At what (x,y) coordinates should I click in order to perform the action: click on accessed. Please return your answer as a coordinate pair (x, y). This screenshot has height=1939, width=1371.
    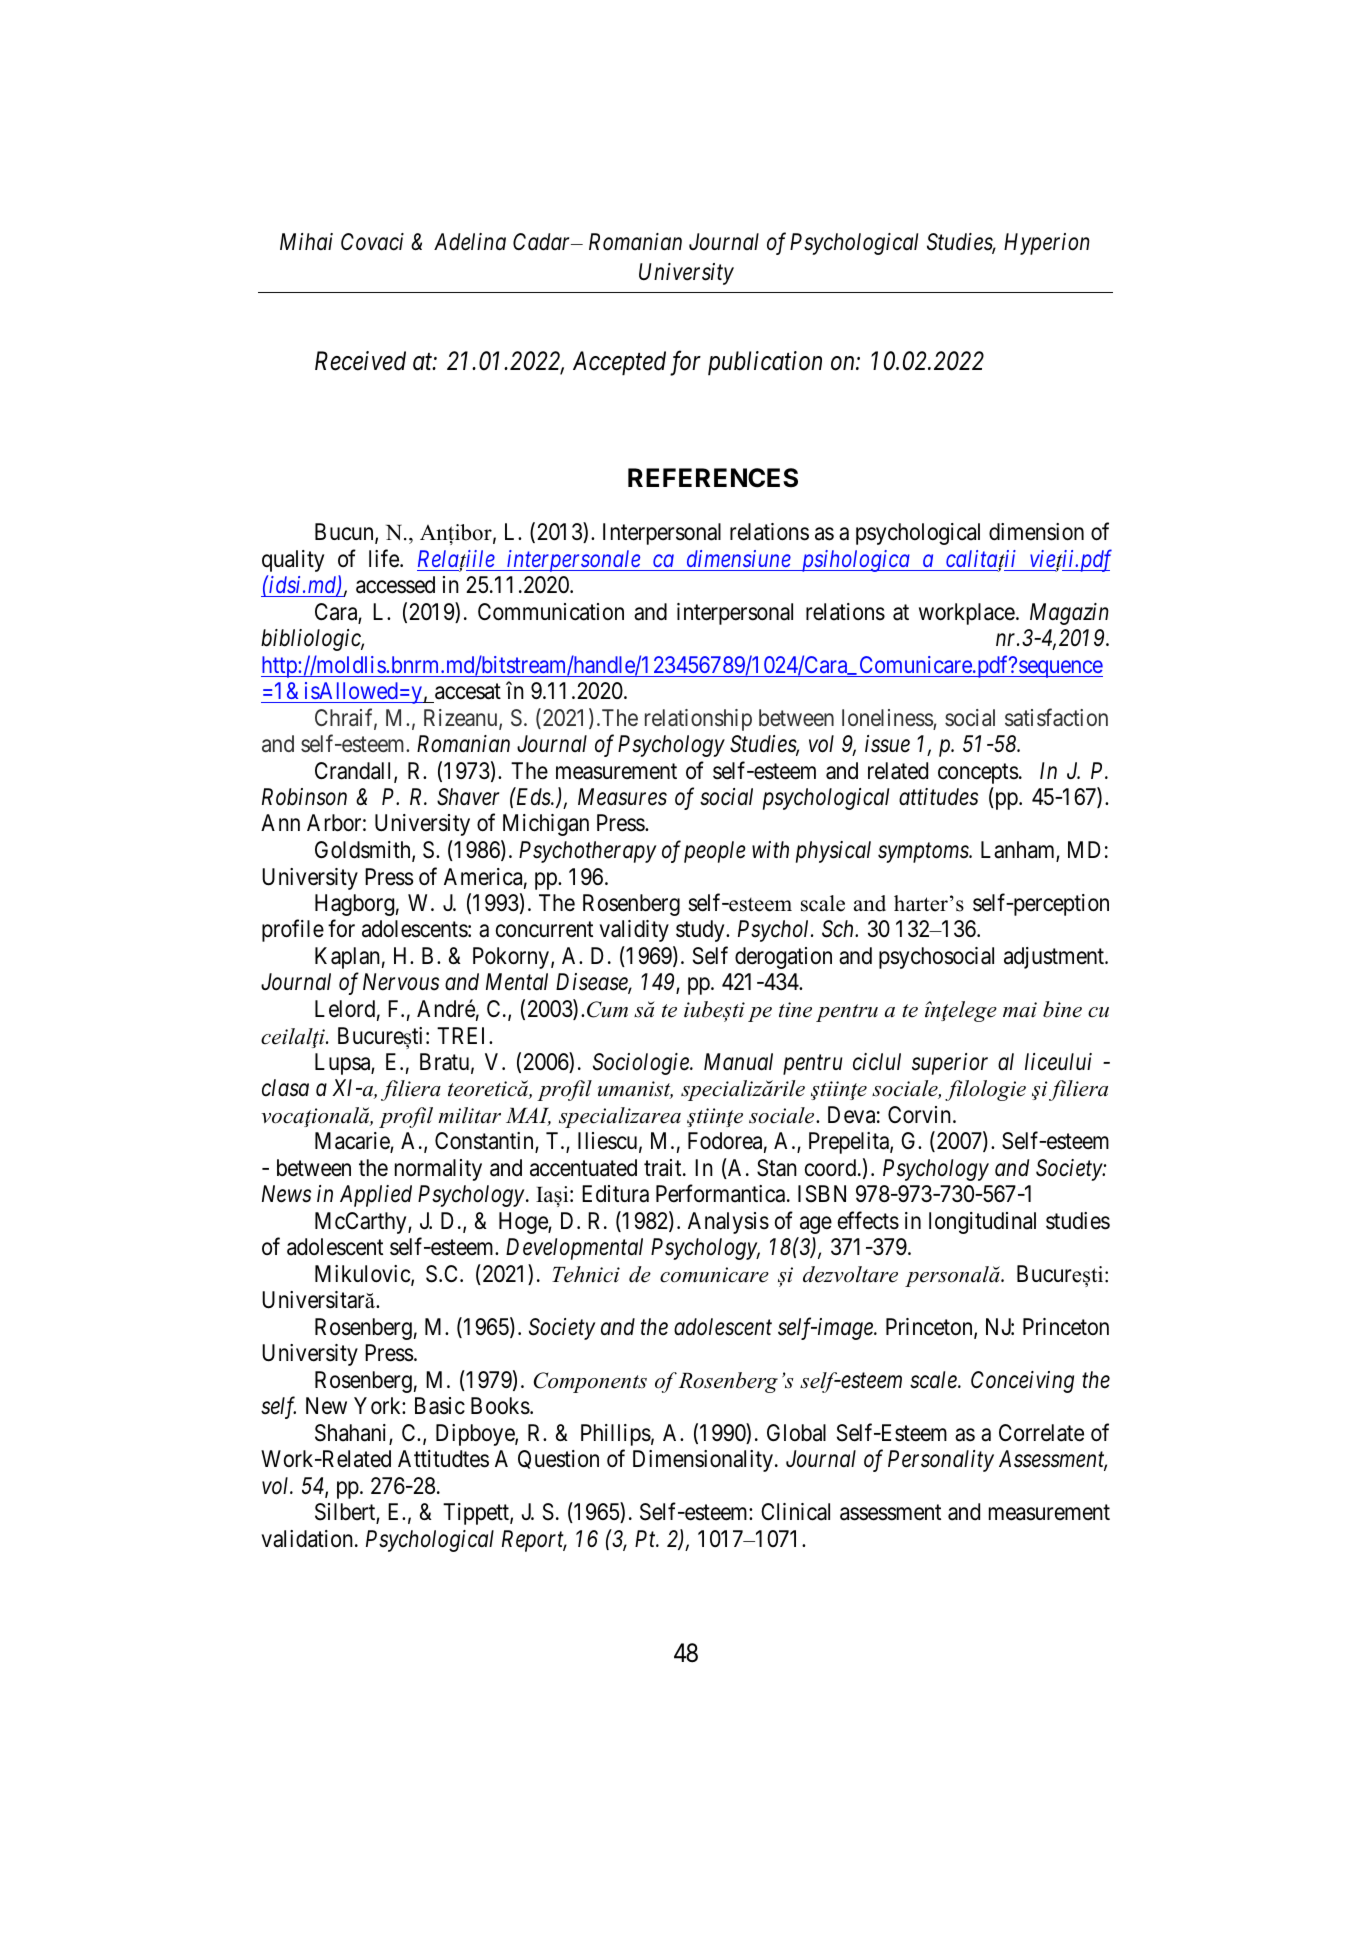
    Looking at the image, I should click on (395, 585).
